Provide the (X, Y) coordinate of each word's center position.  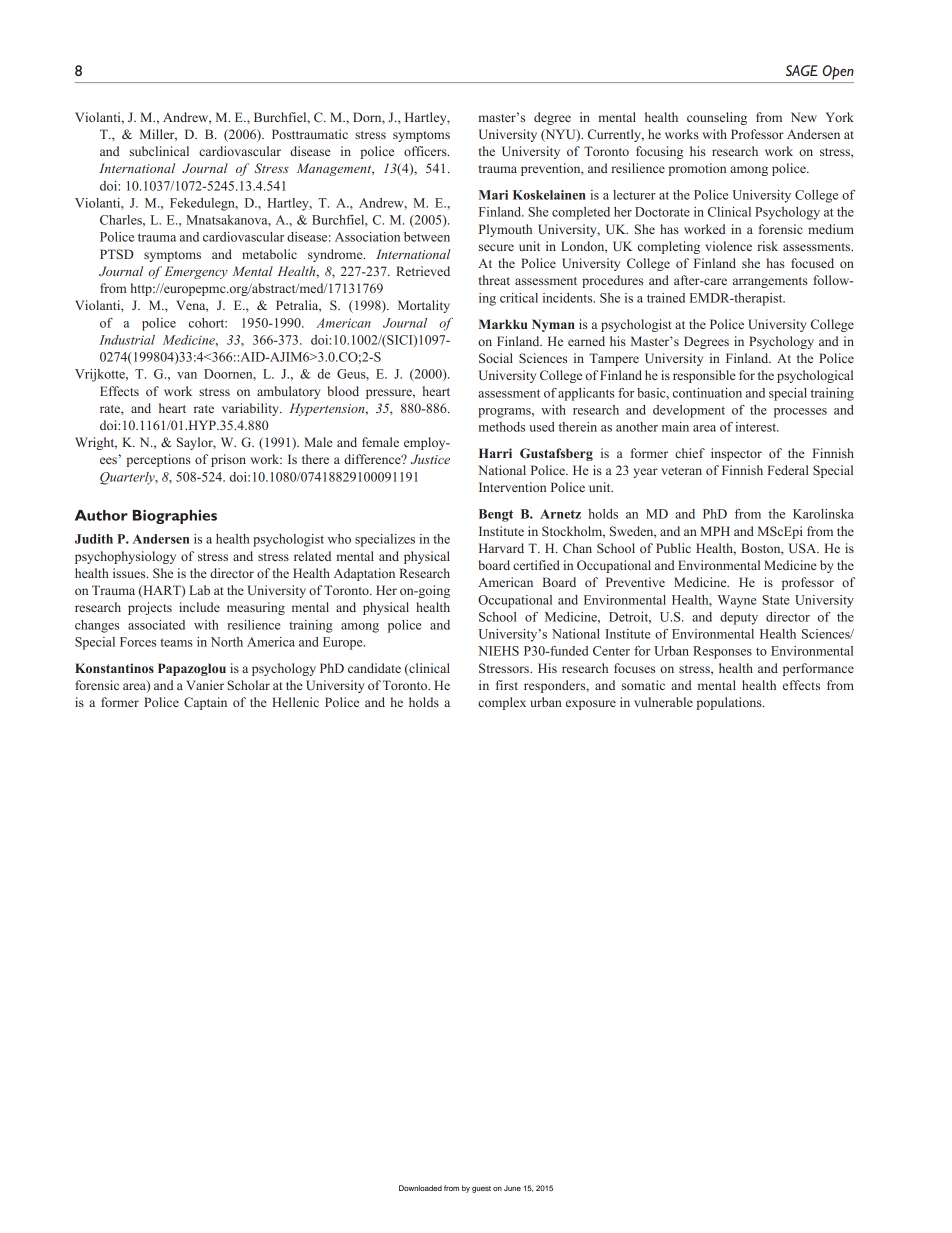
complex (502, 703)
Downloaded (420, 1188)
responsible (704, 376)
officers (426, 151)
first (507, 685)
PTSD (117, 254)
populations (730, 703)
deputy (739, 618)
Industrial (127, 340)
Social (496, 358)
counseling (717, 118)
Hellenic (295, 702)
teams (176, 642)
